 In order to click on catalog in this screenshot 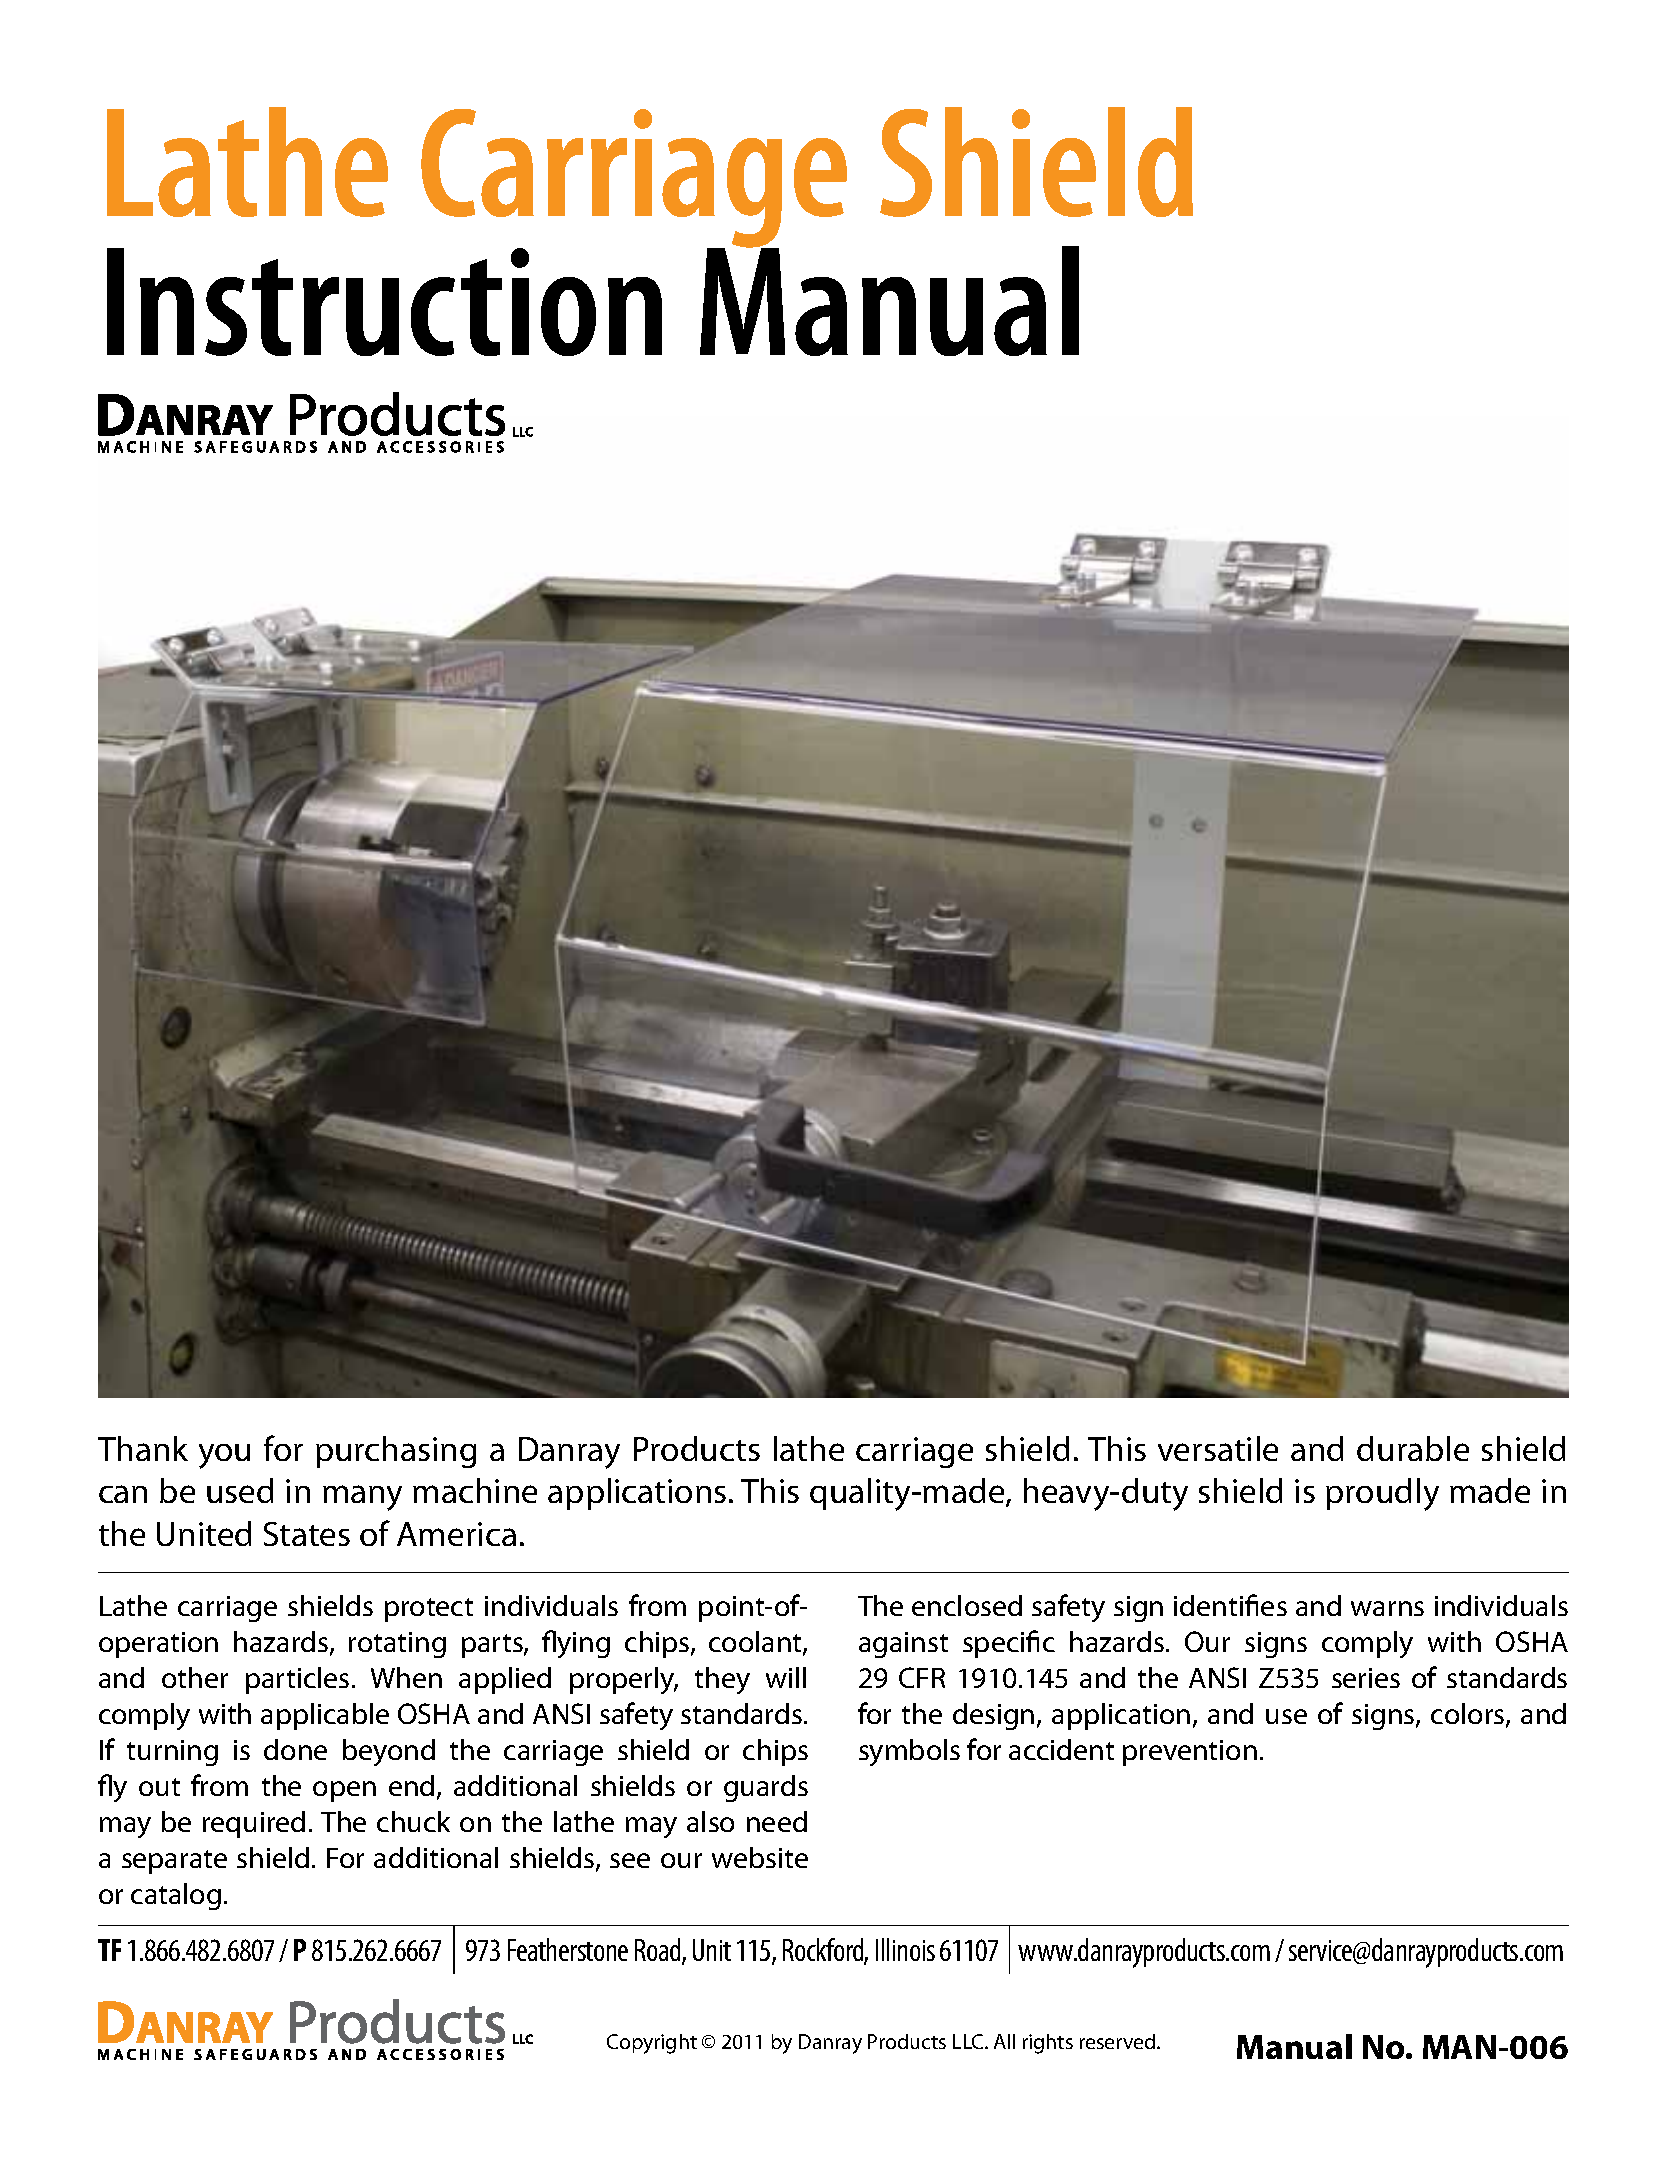, I will do `click(176, 1896)`.
